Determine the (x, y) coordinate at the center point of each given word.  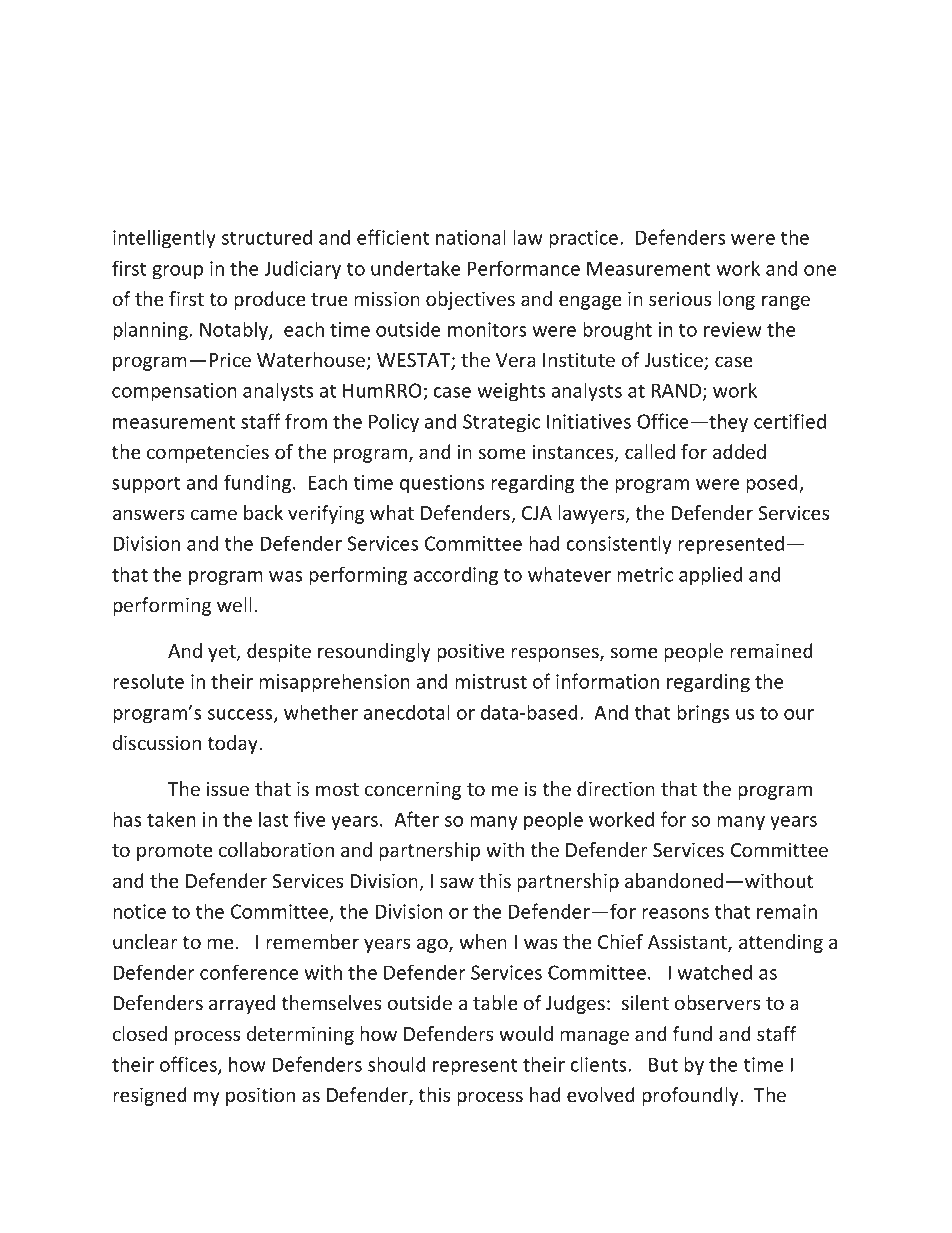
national (471, 237)
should (397, 1064)
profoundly (691, 1096)
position (260, 1097)
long (736, 300)
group (177, 272)
